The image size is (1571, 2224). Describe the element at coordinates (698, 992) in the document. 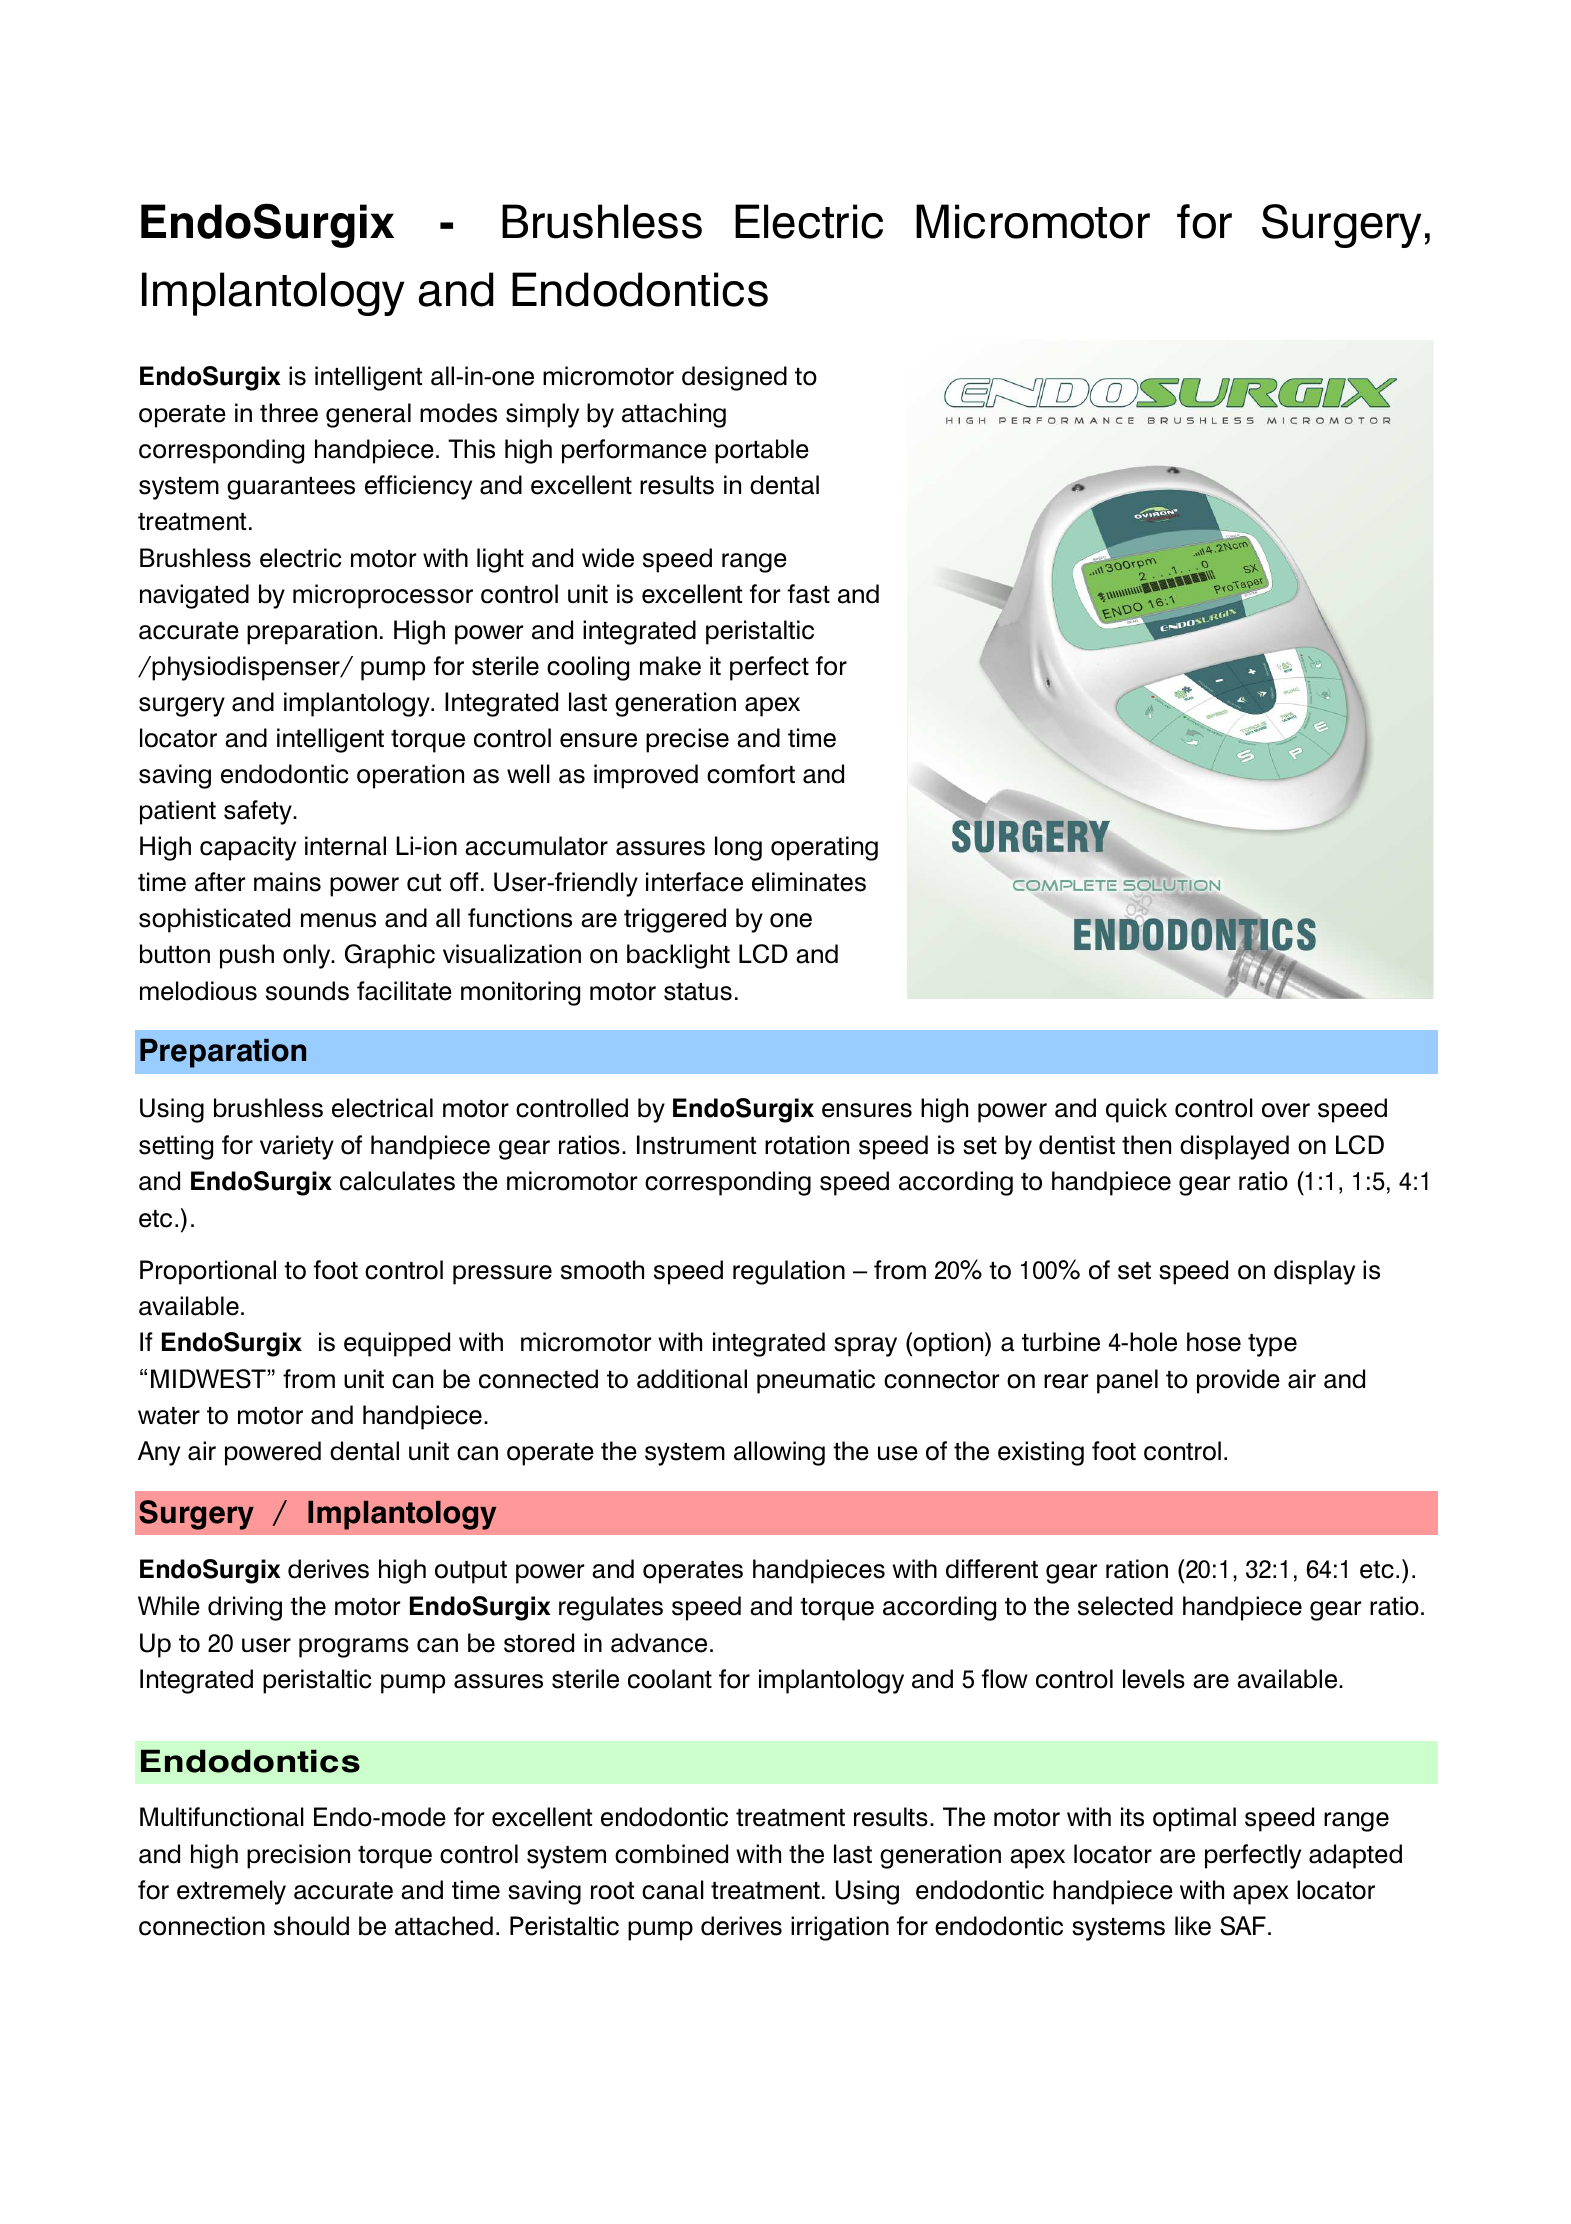

I see `status` at that location.
